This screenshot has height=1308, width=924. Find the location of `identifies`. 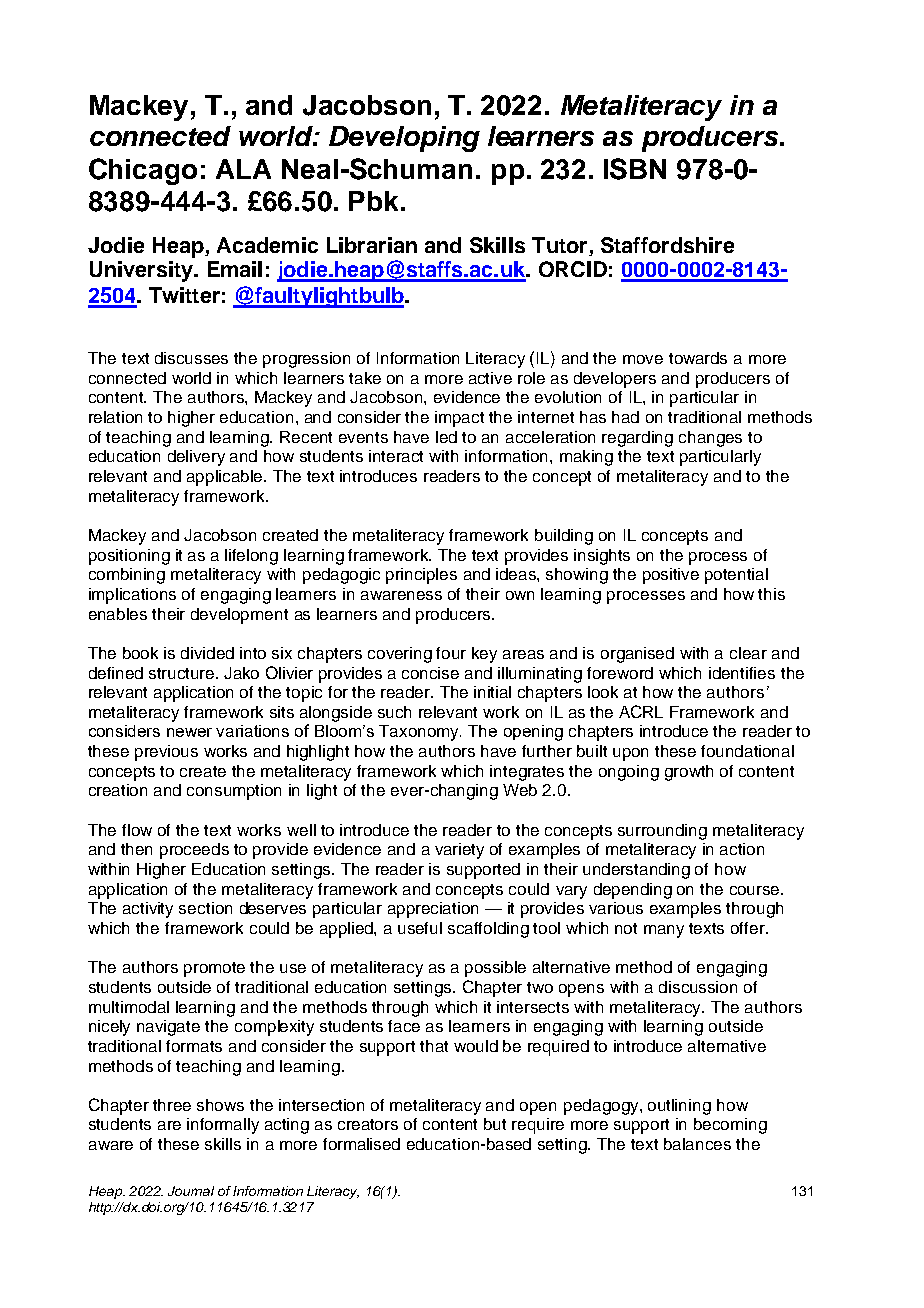

identifies is located at coordinates (742, 673).
